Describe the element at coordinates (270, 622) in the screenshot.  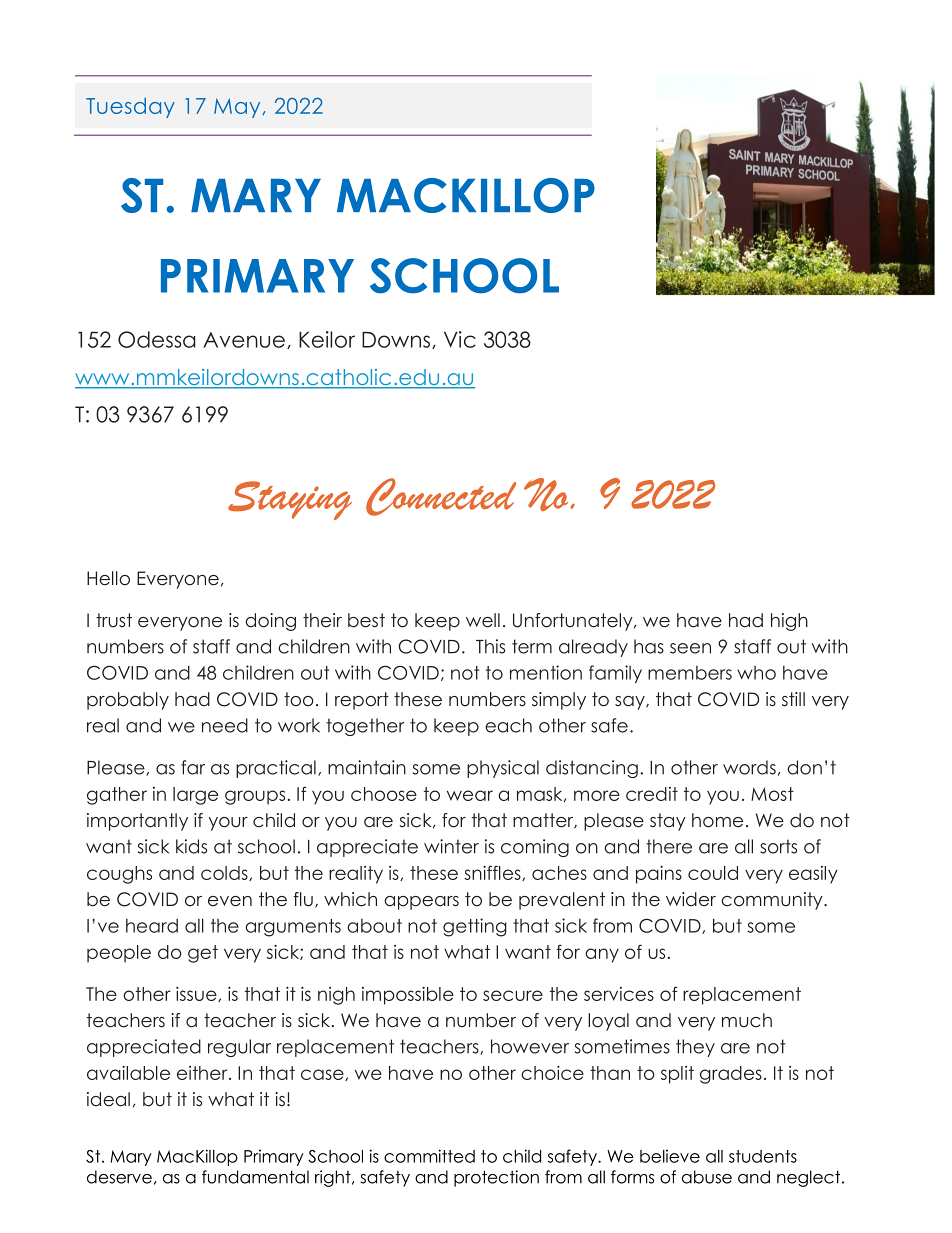
I see `doing` at that location.
